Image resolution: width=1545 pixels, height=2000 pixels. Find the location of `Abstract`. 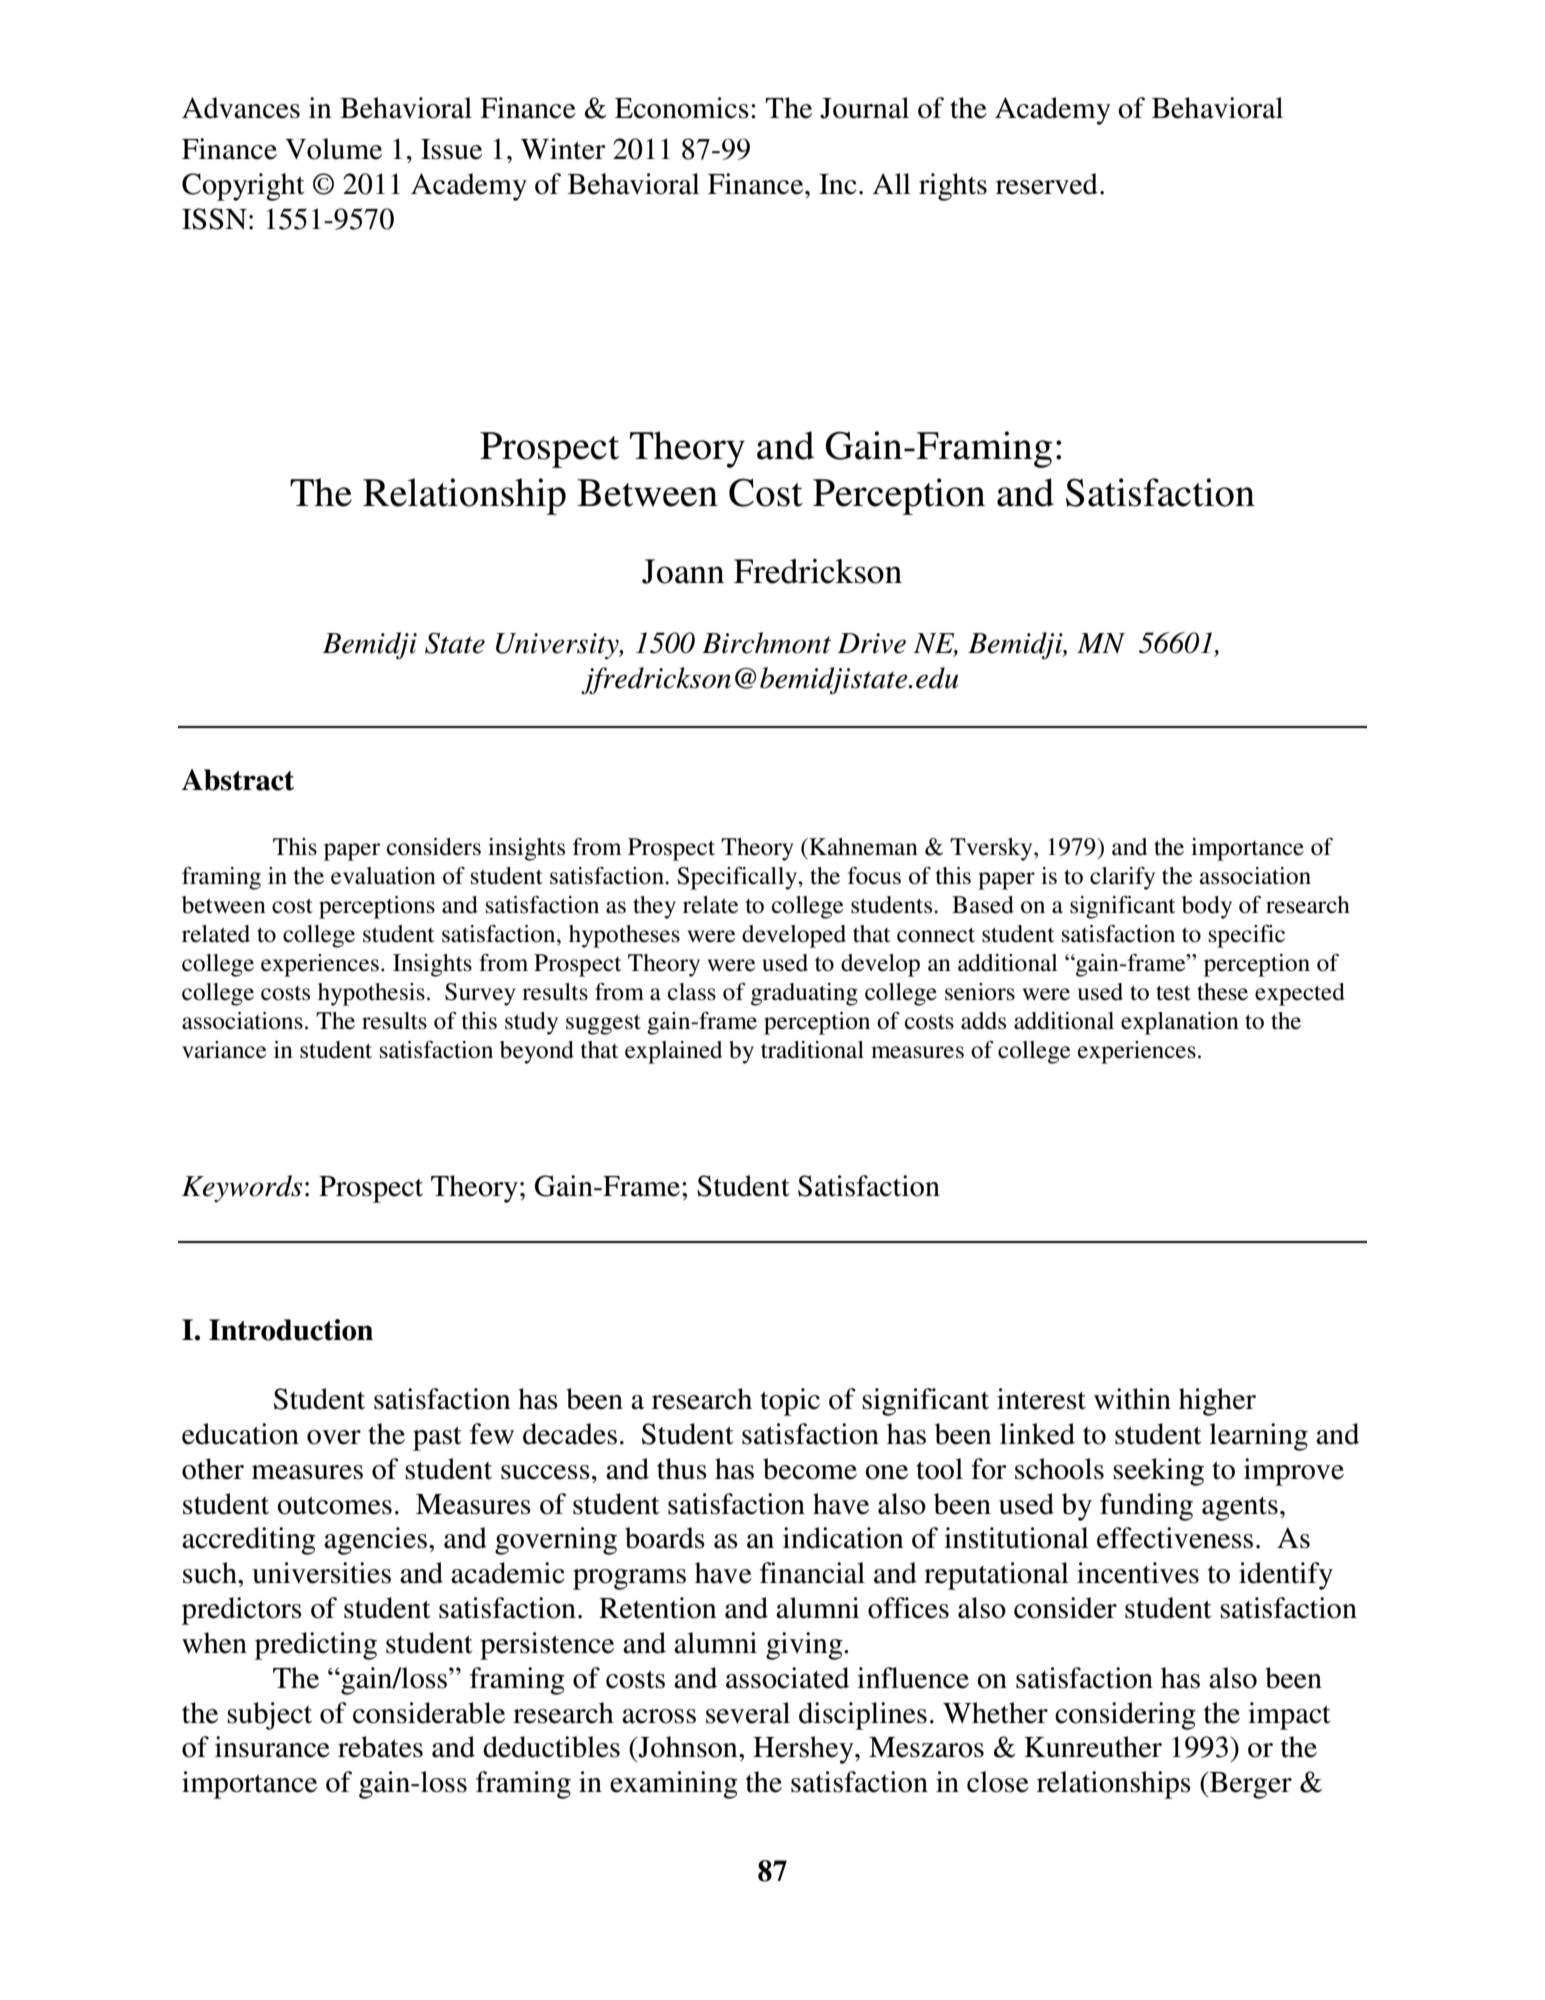

Abstract is located at coordinates (238, 780).
